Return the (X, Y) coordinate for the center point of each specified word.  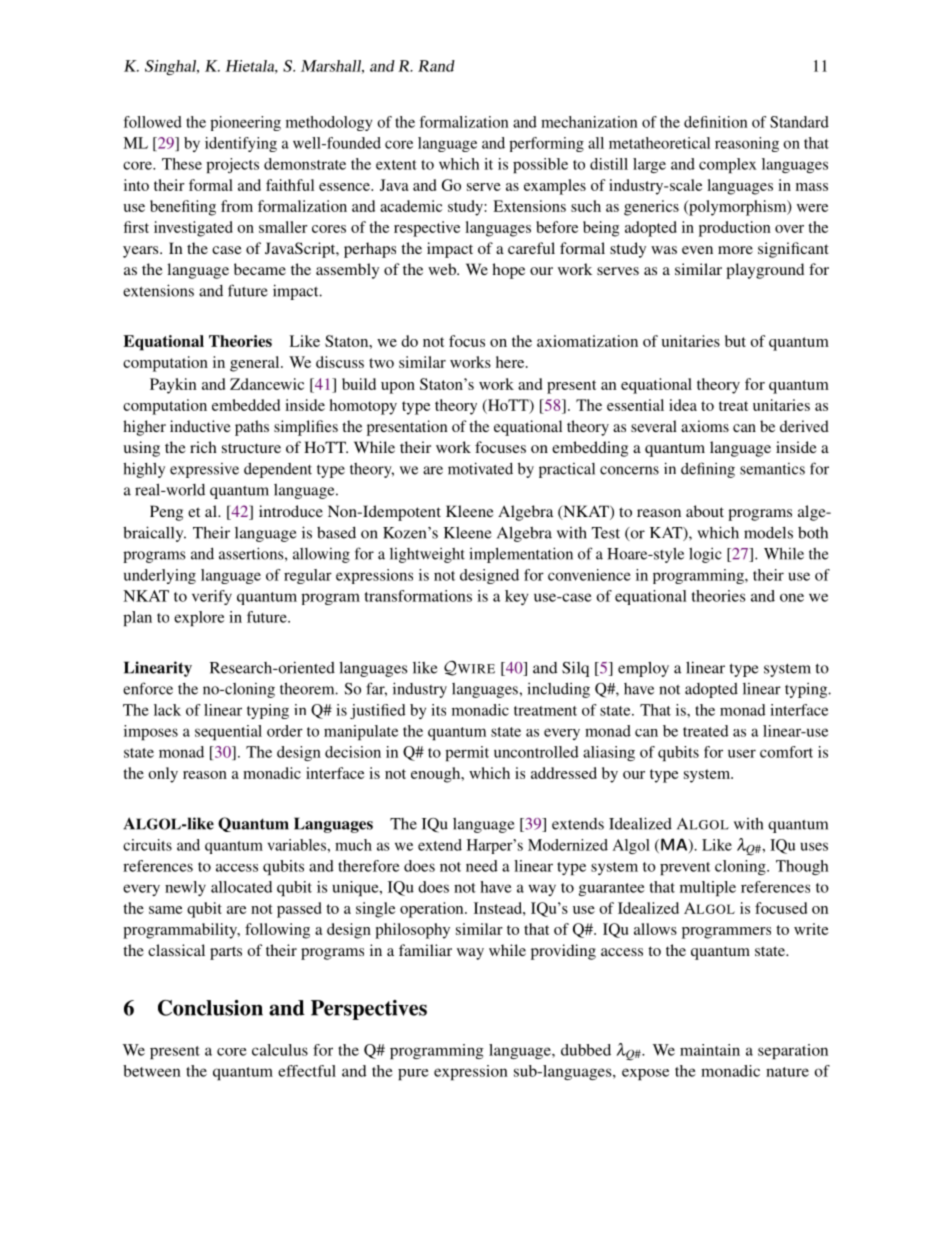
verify (212, 597)
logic (705, 555)
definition (716, 122)
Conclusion (210, 1008)
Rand (436, 66)
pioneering (245, 123)
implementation (521, 555)
